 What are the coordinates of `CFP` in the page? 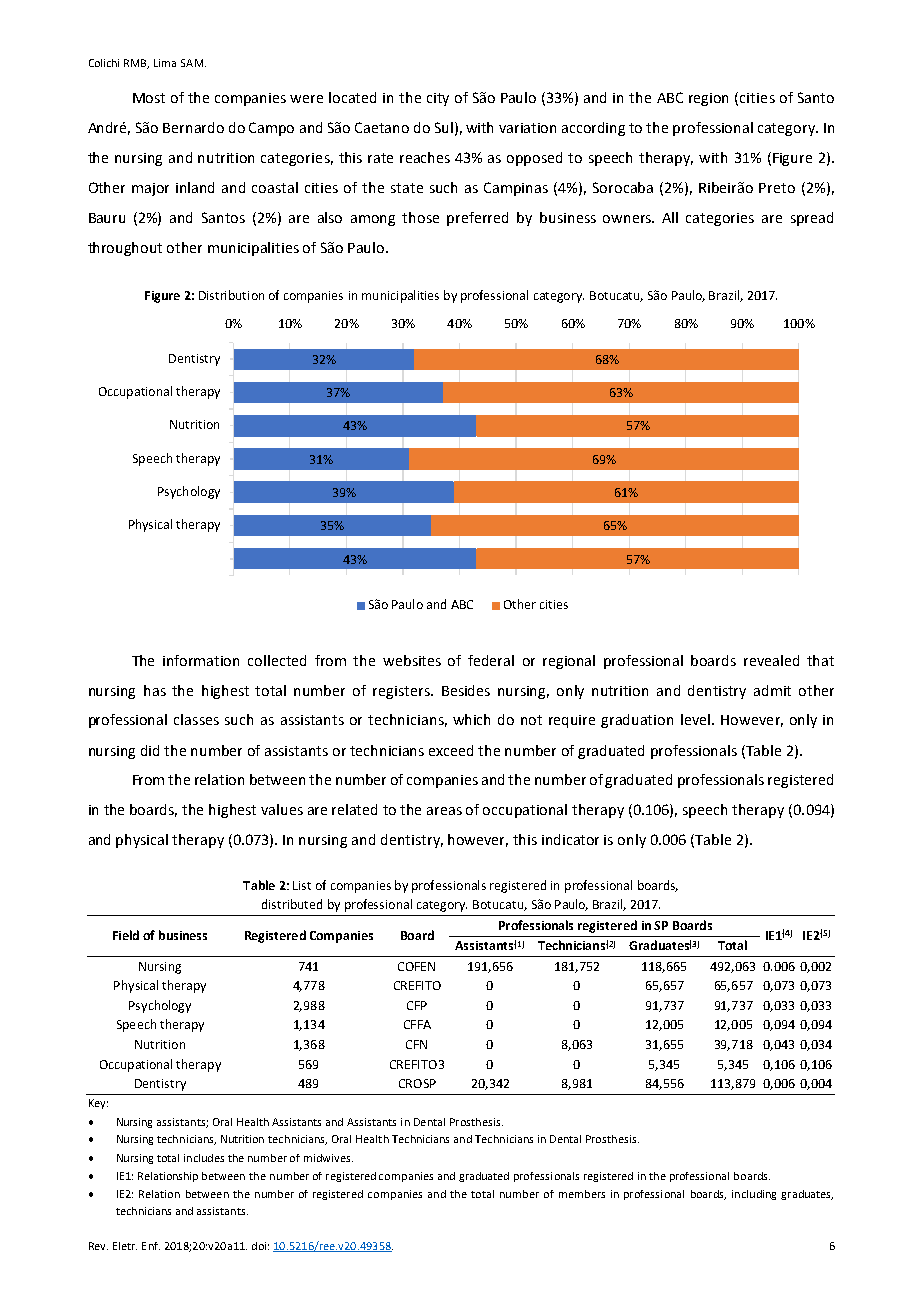 It's located at (417, 1005).
